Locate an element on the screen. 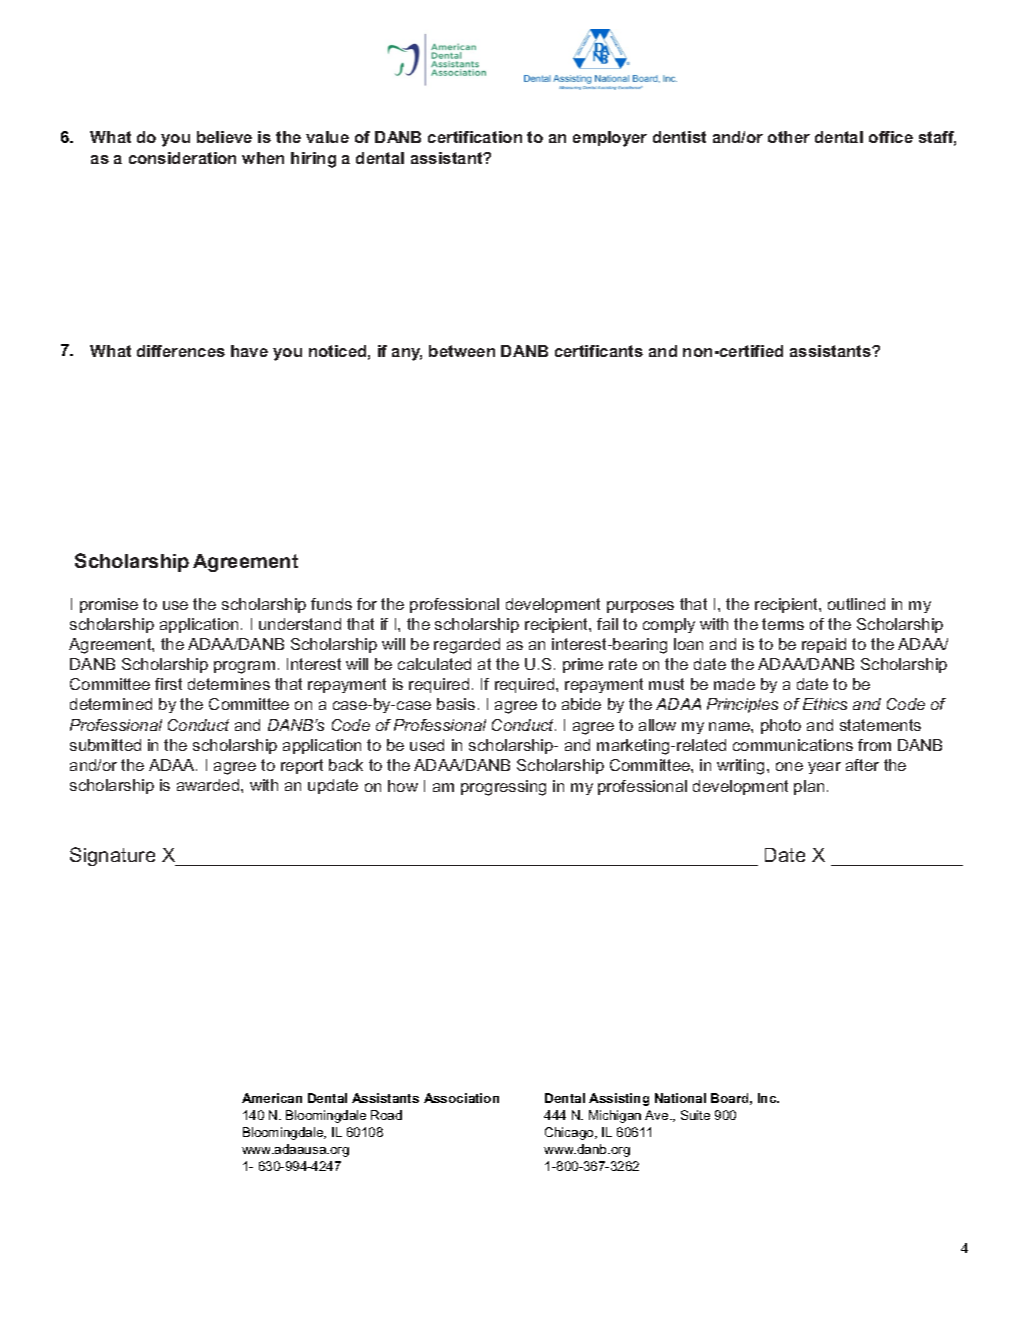 This screenshot has width=1029, height=1332. consideration is located at coordinates (182, 158).
